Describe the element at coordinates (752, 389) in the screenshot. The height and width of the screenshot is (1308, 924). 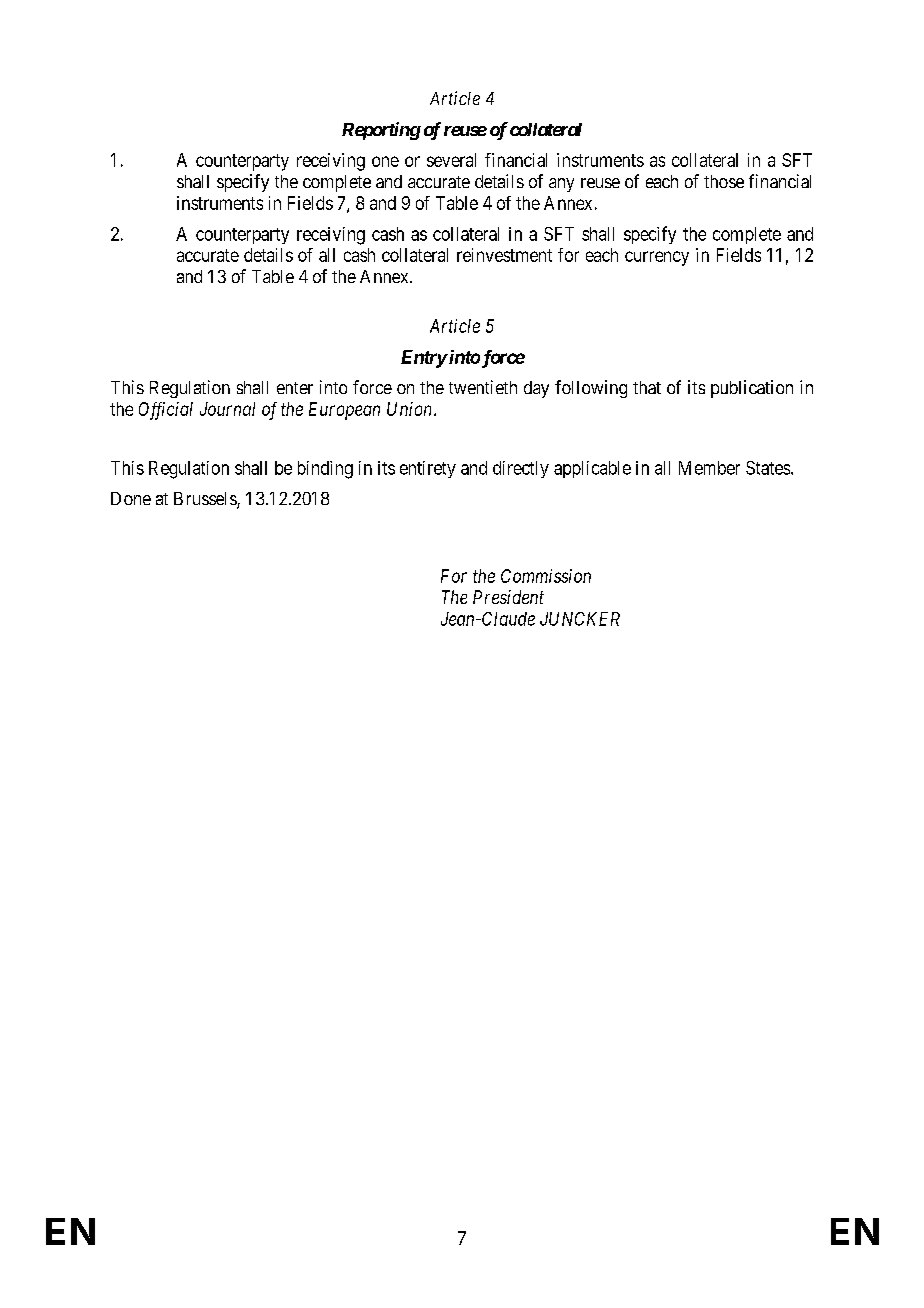
I see `publication` at that location.
